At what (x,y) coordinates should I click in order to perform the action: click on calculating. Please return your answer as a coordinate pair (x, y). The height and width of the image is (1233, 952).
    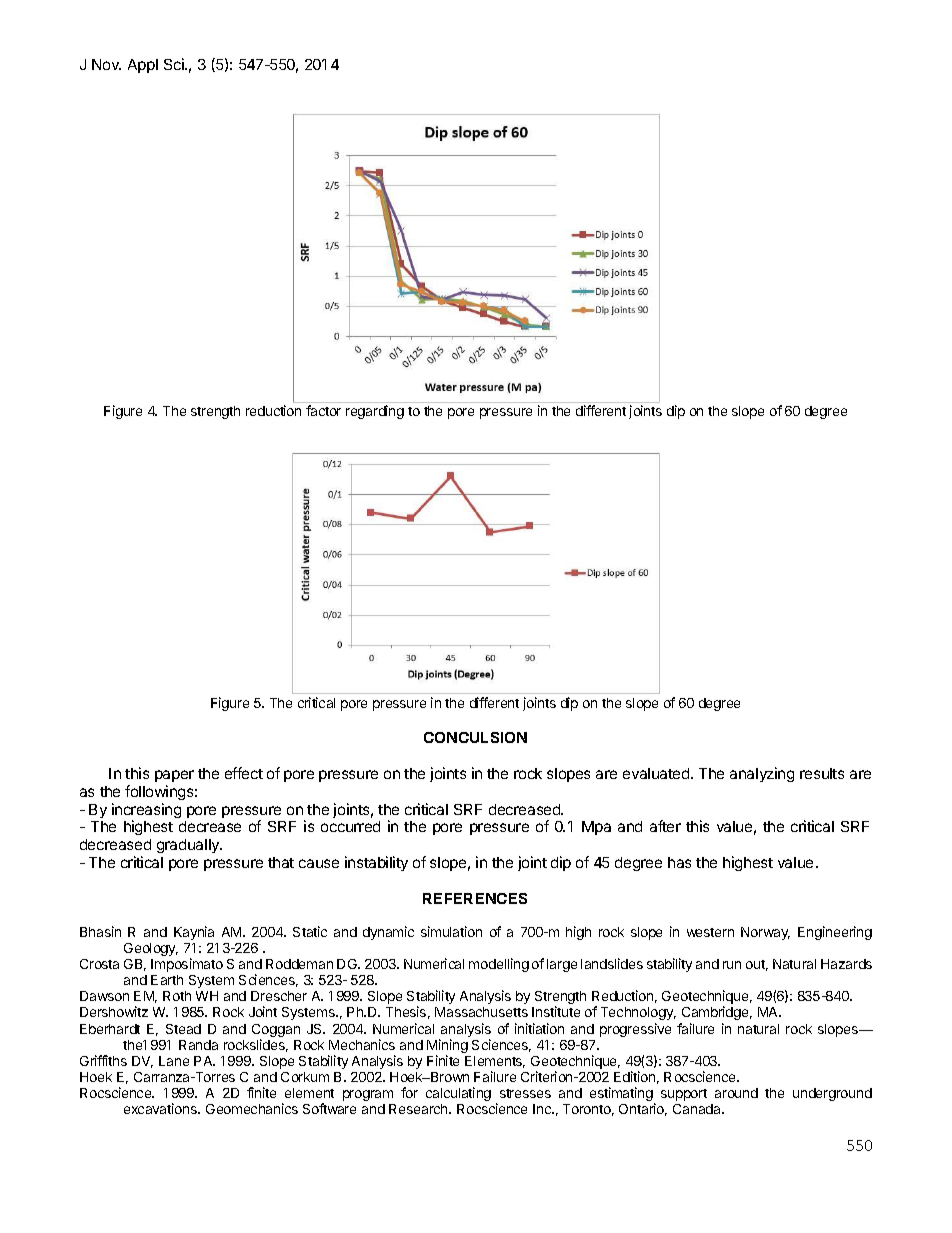
    Looking at the image, I should click on (458, 1094).
